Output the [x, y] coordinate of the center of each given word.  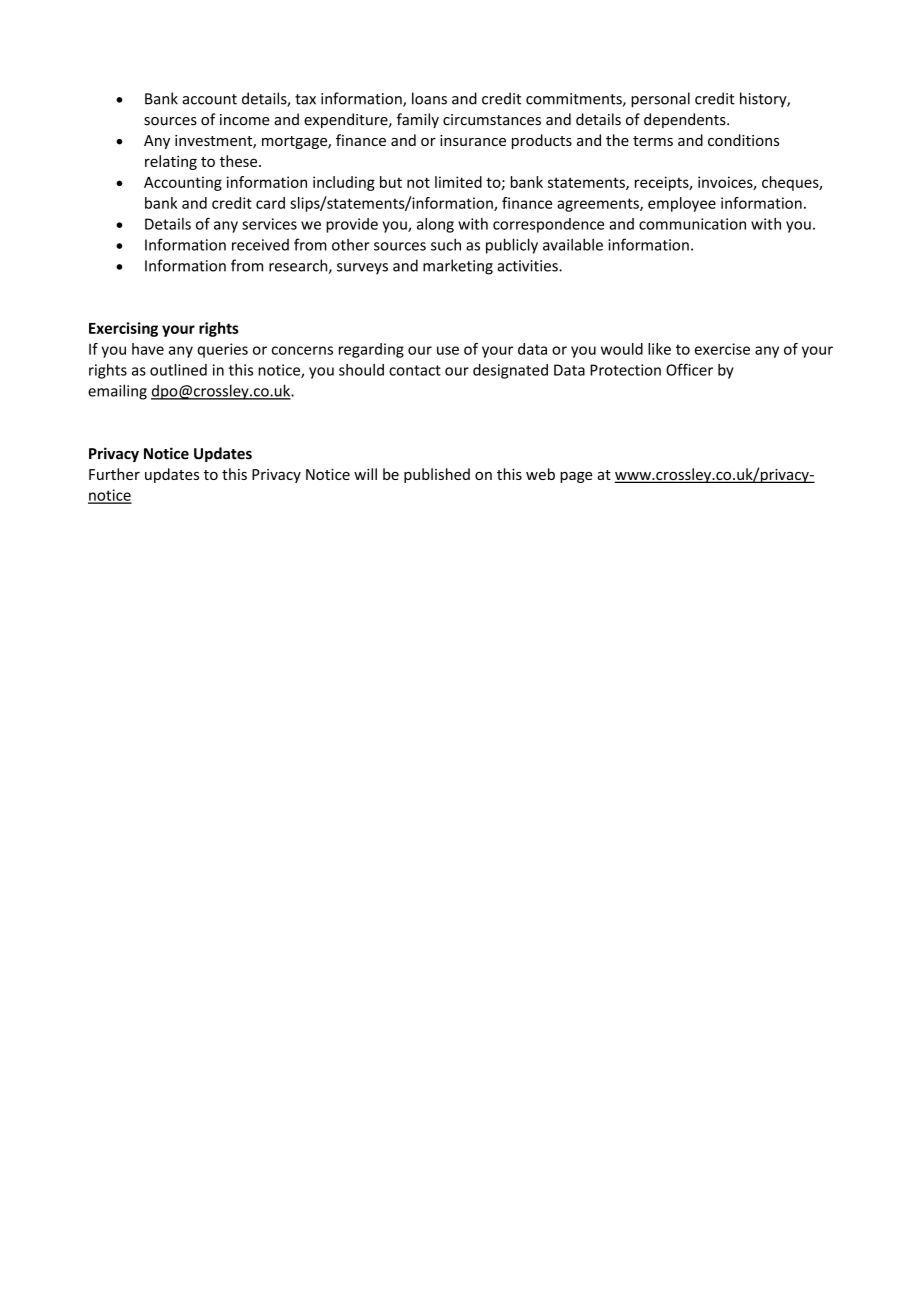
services [269, 224]
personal [660, 100]
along [435, 225]
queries [222, 350]
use [448, 350]
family [418, 120]
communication [692, 224]
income [245, 120]
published [437, 475]
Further [114, 474]
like [659, 349]
